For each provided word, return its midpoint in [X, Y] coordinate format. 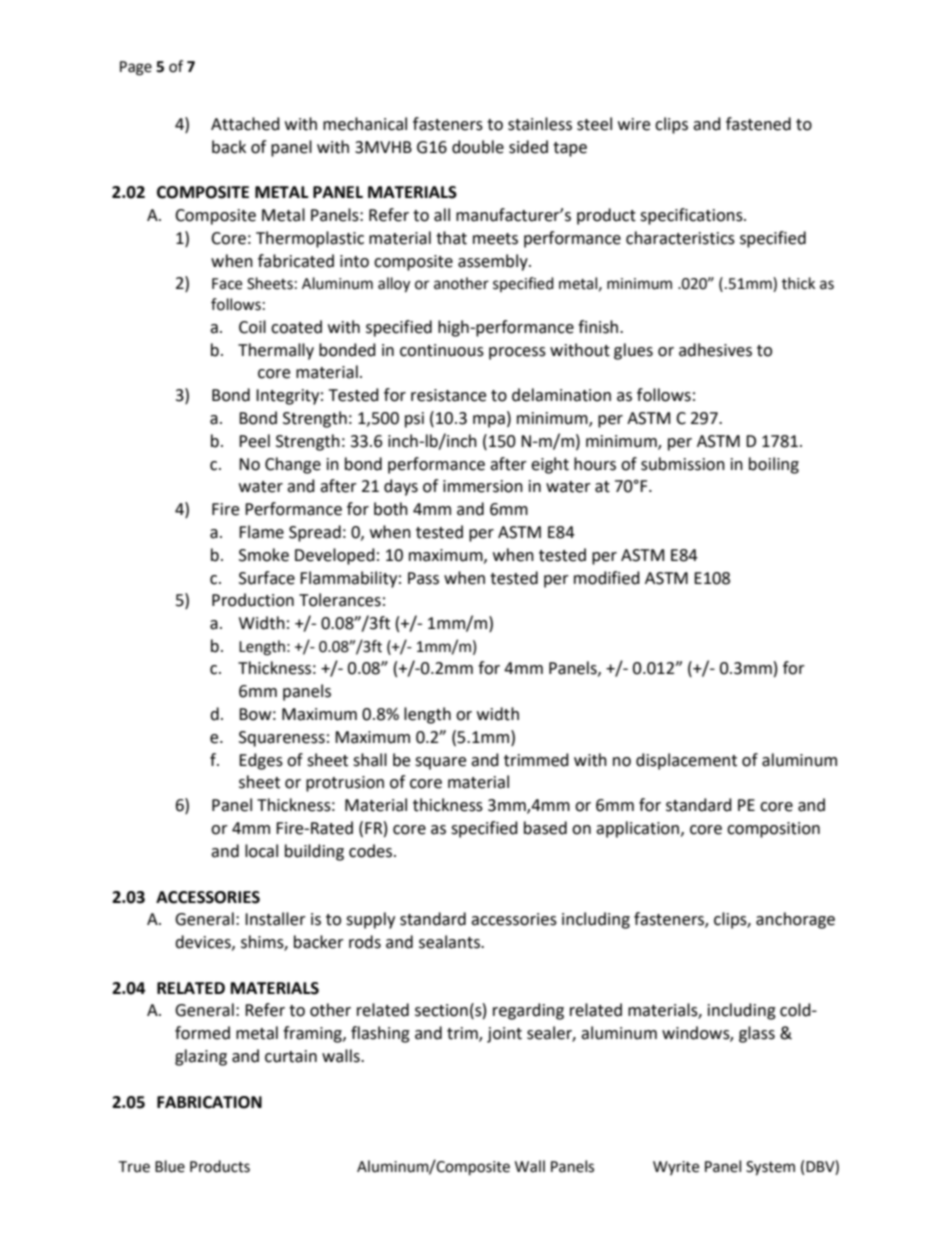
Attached [245, 124]
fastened [758, 124]
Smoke [264, 555]
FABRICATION [209, 1102]
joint [504, 1035]
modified [607, 578]
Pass [423, 578]
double [478, 147]
